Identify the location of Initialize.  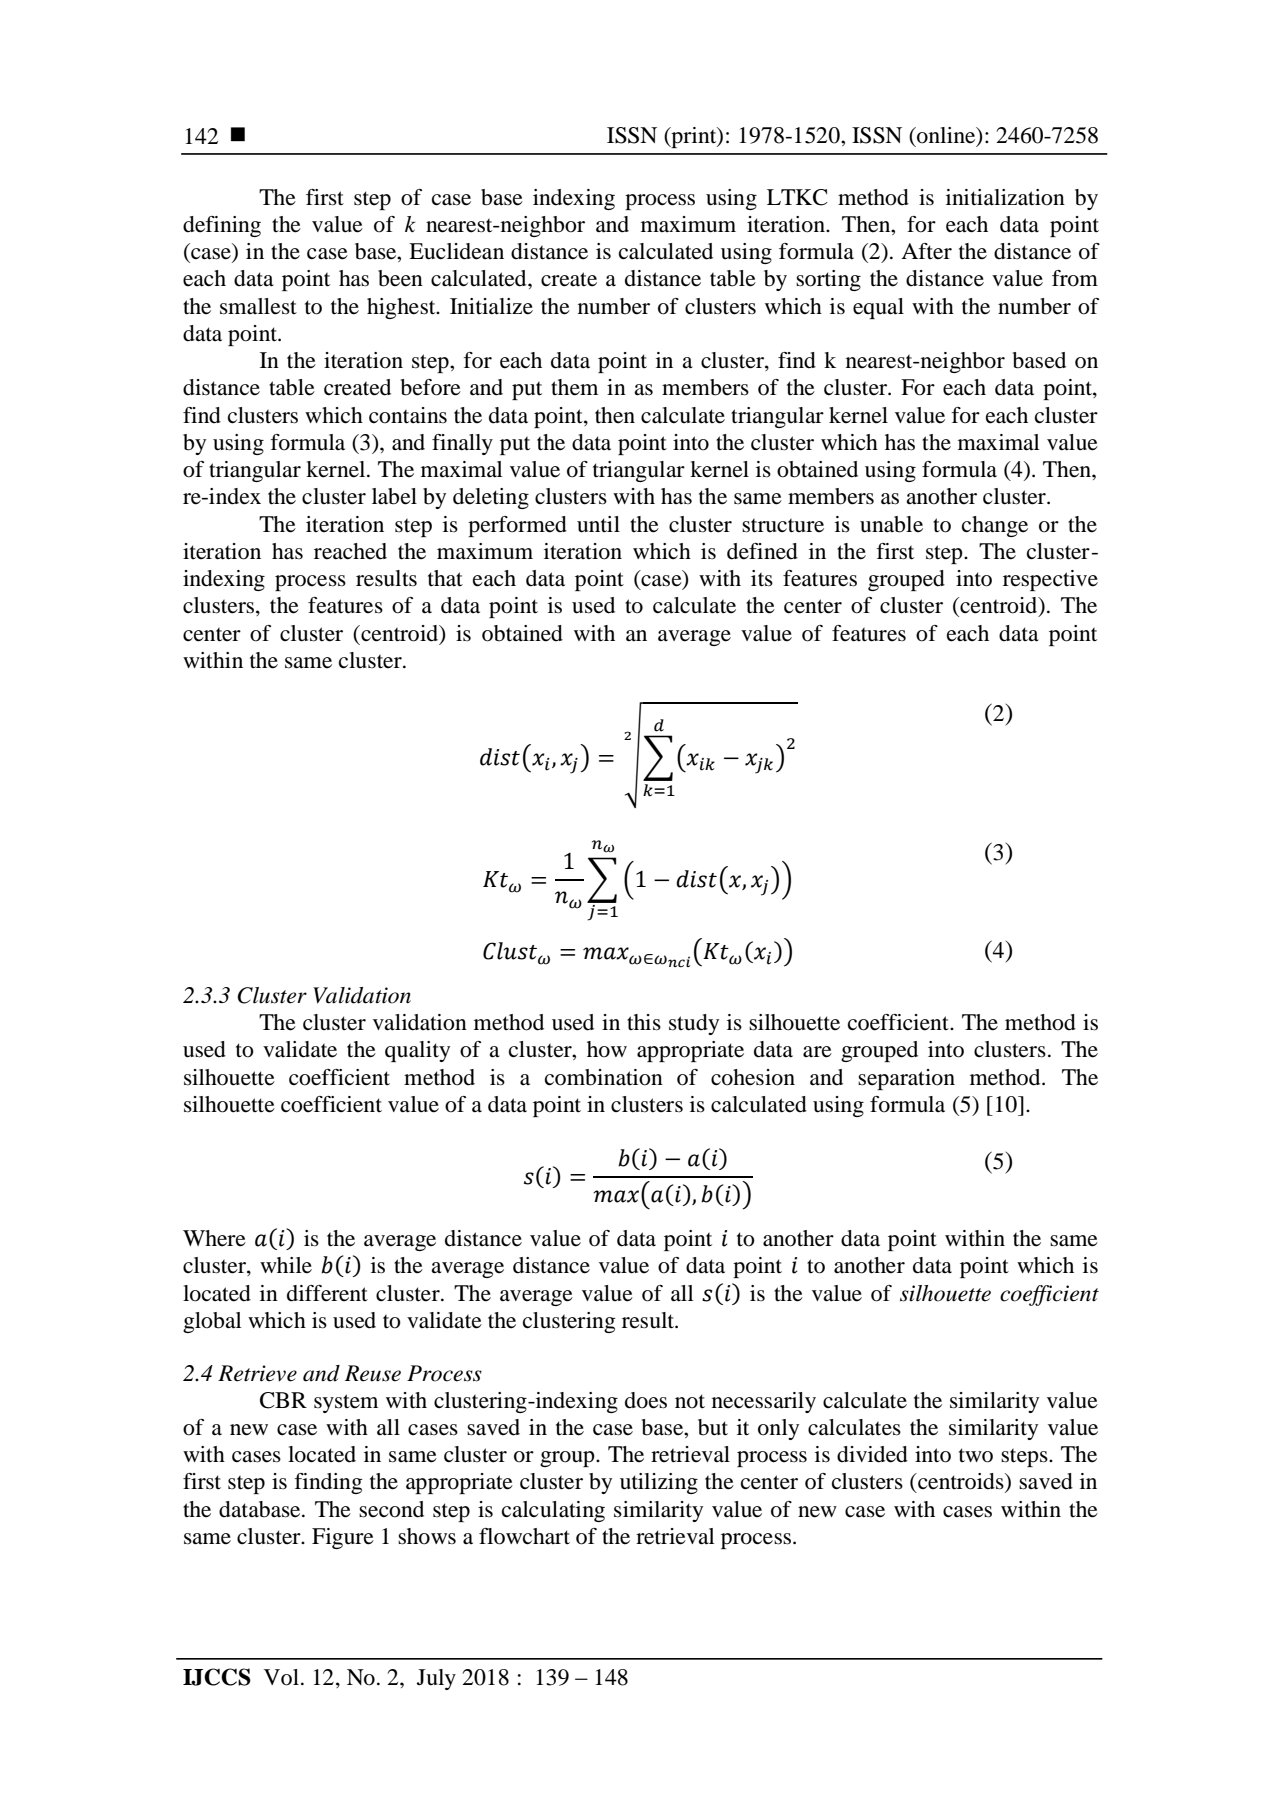
(491, 306).
